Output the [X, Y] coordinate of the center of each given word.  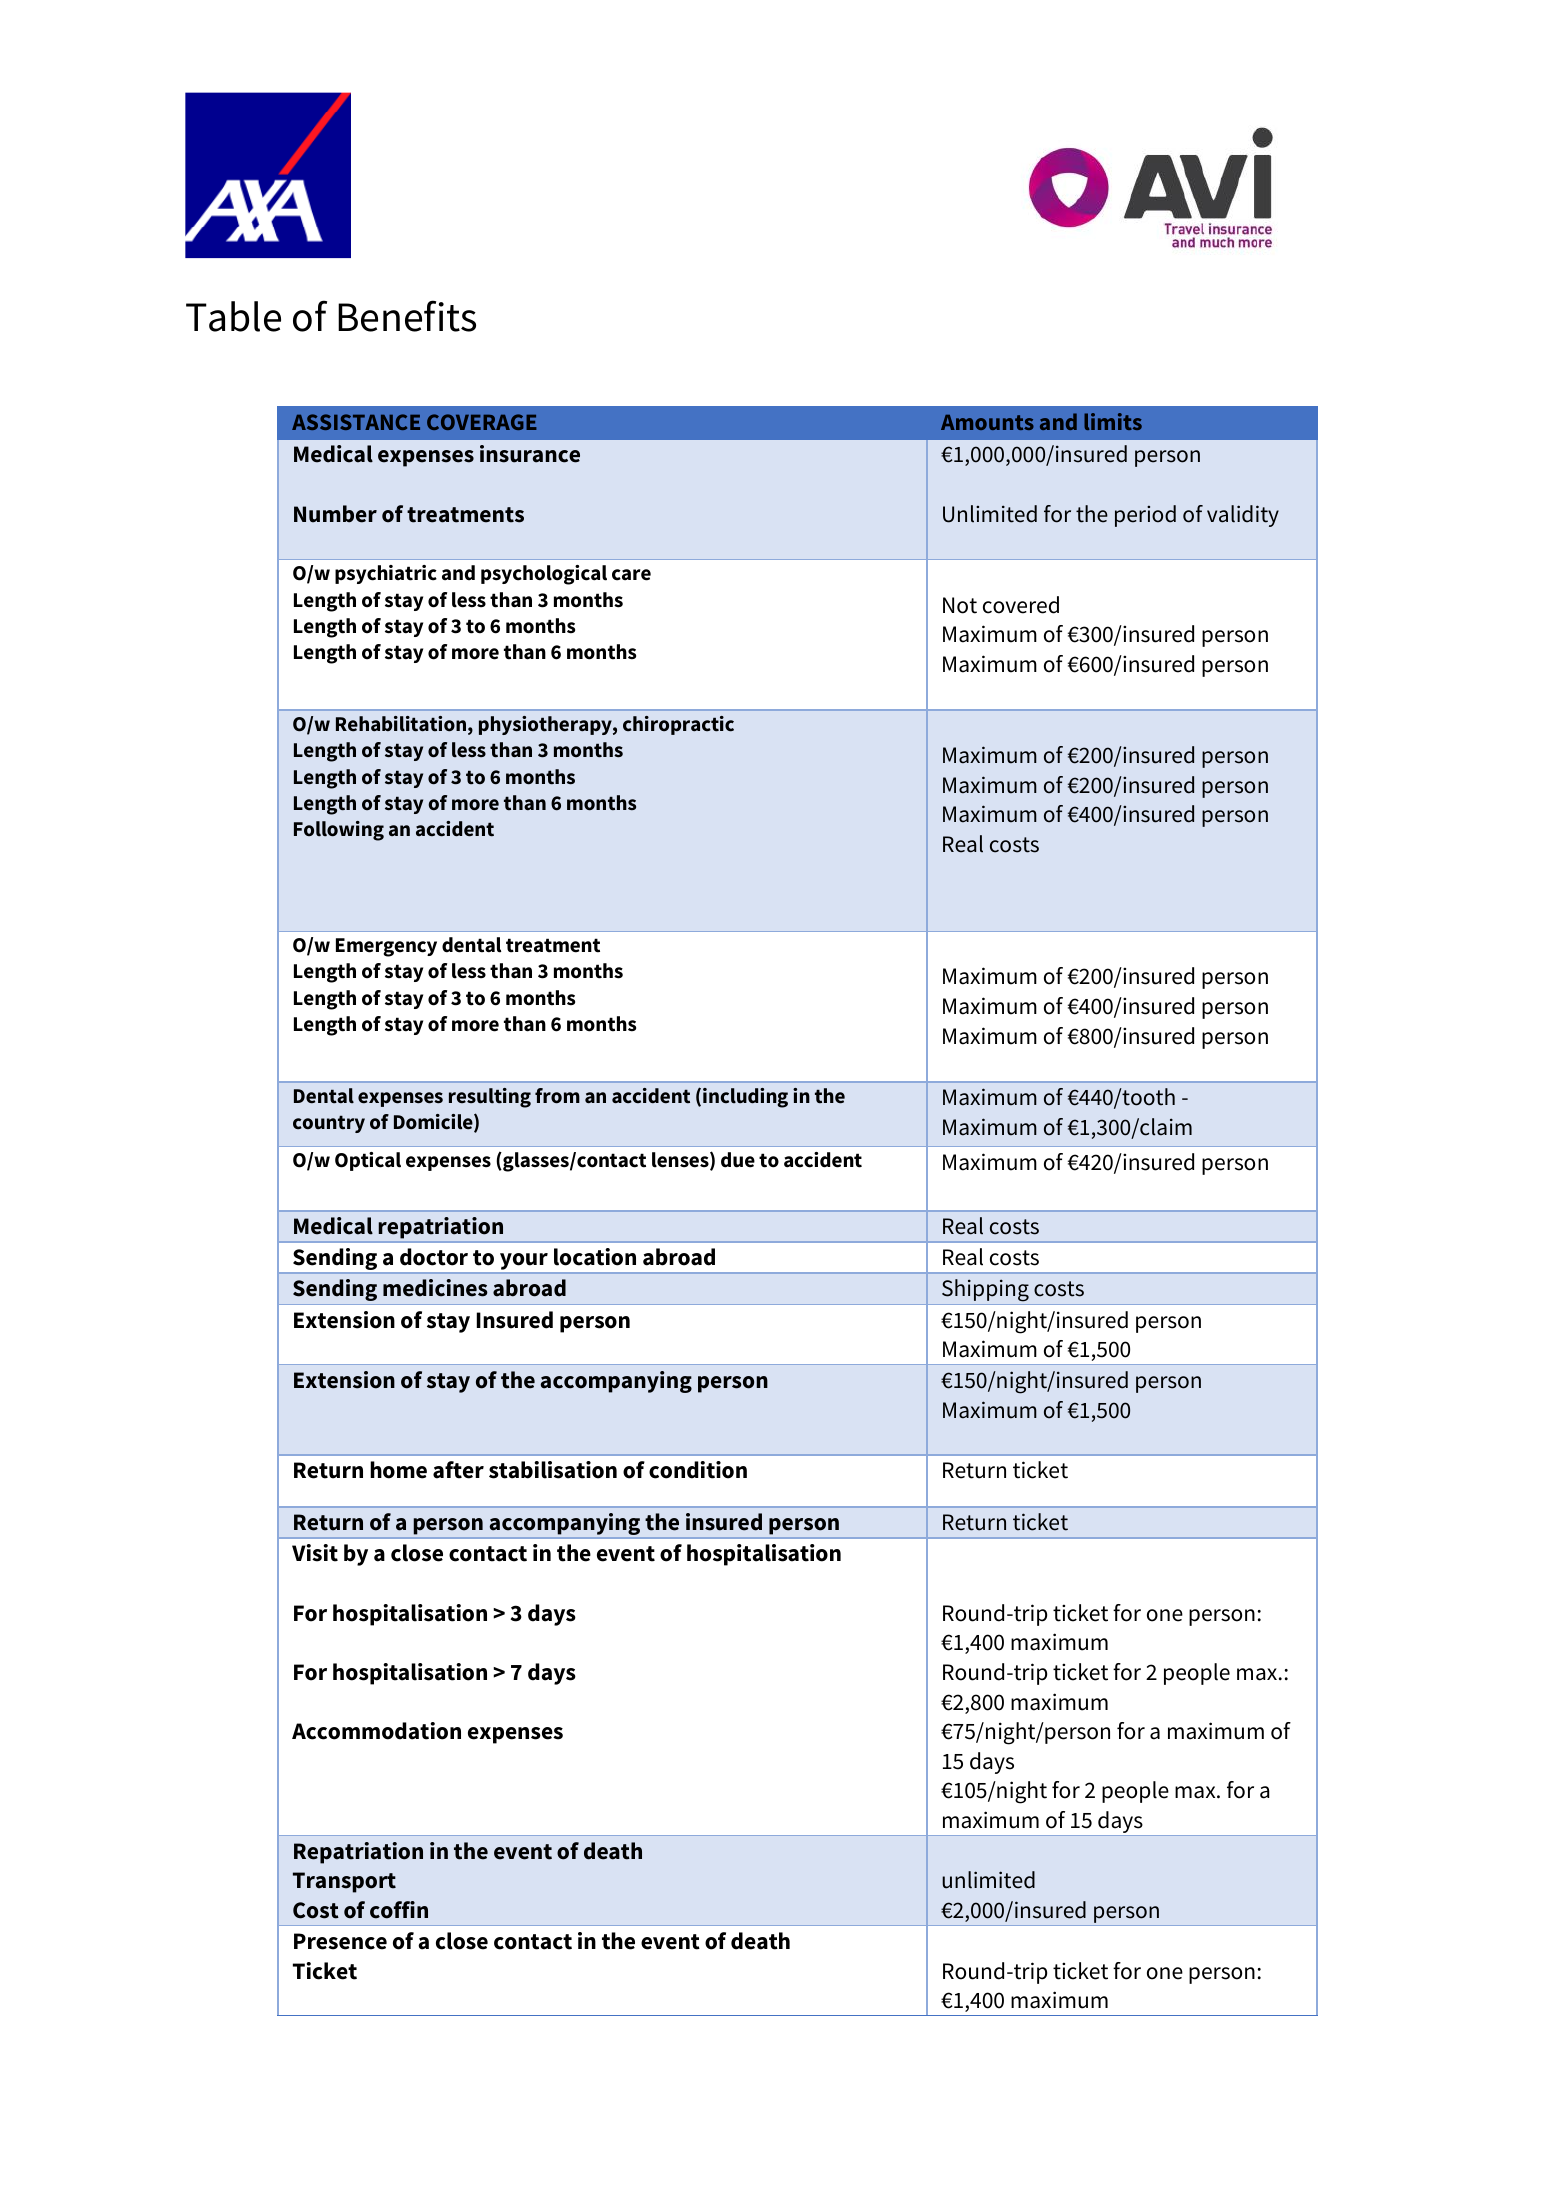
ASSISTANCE [356, 422]
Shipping [985, 1292]
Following [339, 831]
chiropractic [678, 725]
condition [698, 1470]
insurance [530, 454]
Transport [344, 1882]
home [398, 1470]
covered [1021, 605]
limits [1113, 421]
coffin [399, 1910]
